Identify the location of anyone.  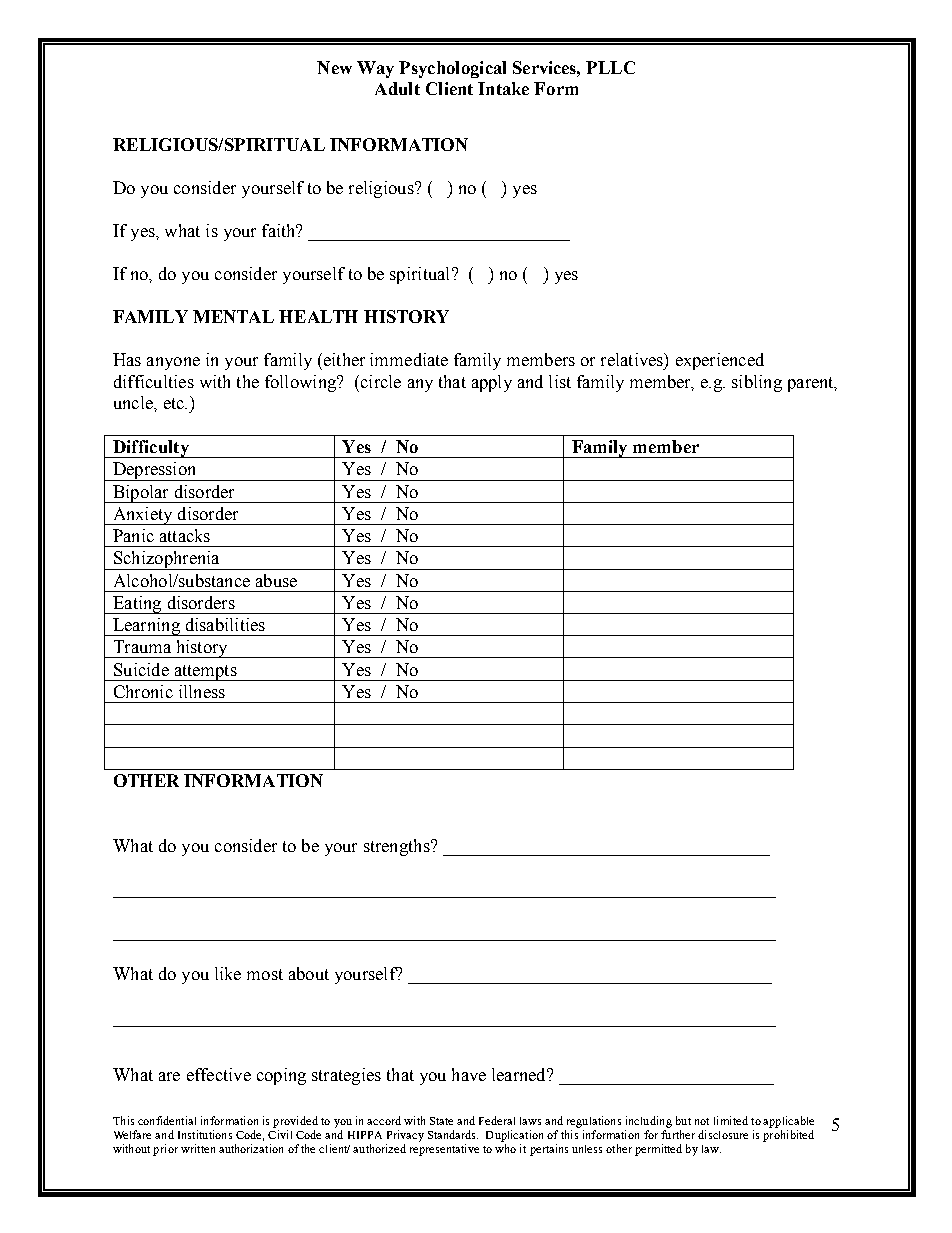
(173, 363).
